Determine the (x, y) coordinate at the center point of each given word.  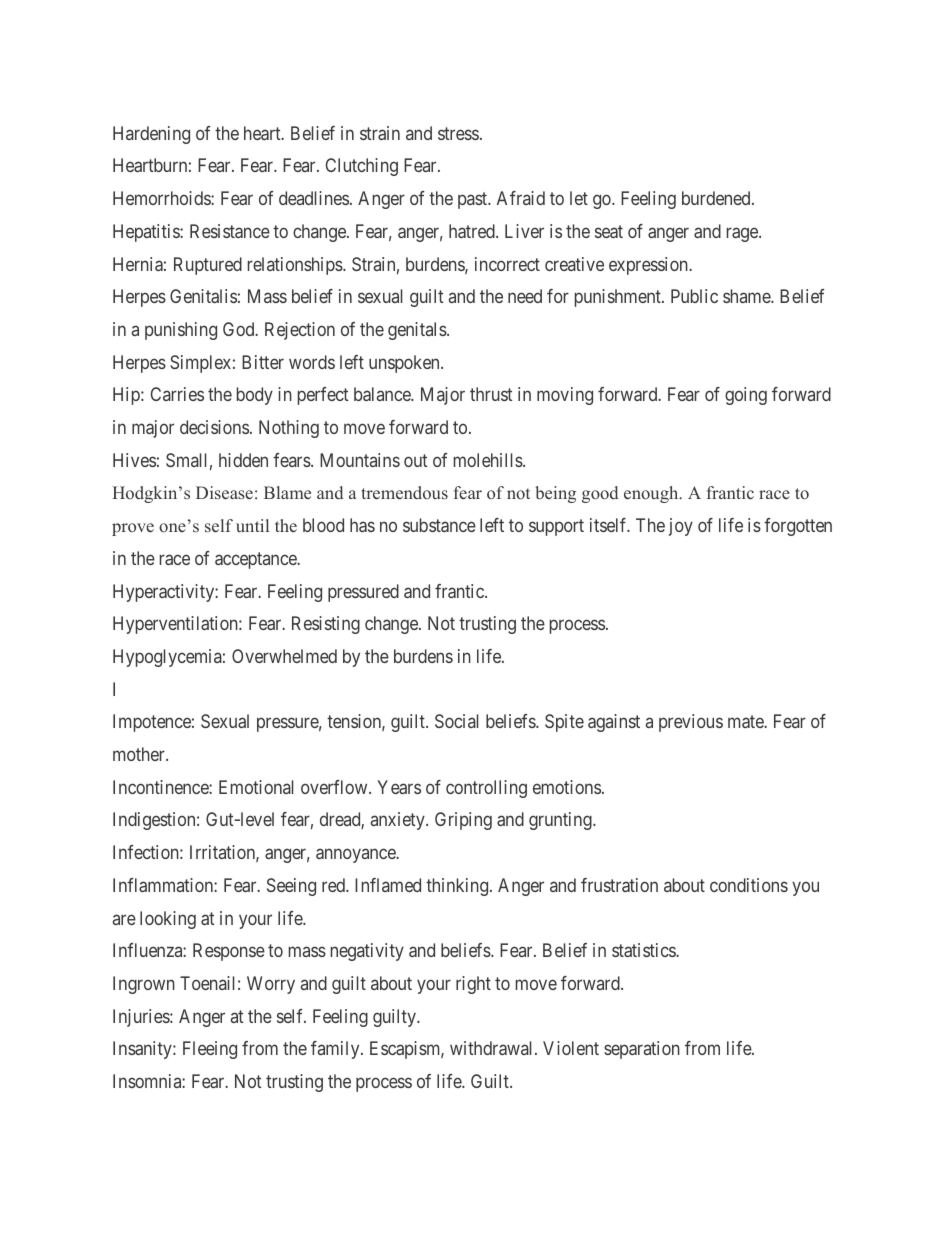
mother (140, 754)
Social (456, 721)
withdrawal (493, 1048)
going (746, 396)
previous (691, 723)
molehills (489, 460)
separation (642, 1050)
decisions (214, 427)
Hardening (151, 135)
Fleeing (210, 1050)
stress (458, 133)
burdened (717, 198)
